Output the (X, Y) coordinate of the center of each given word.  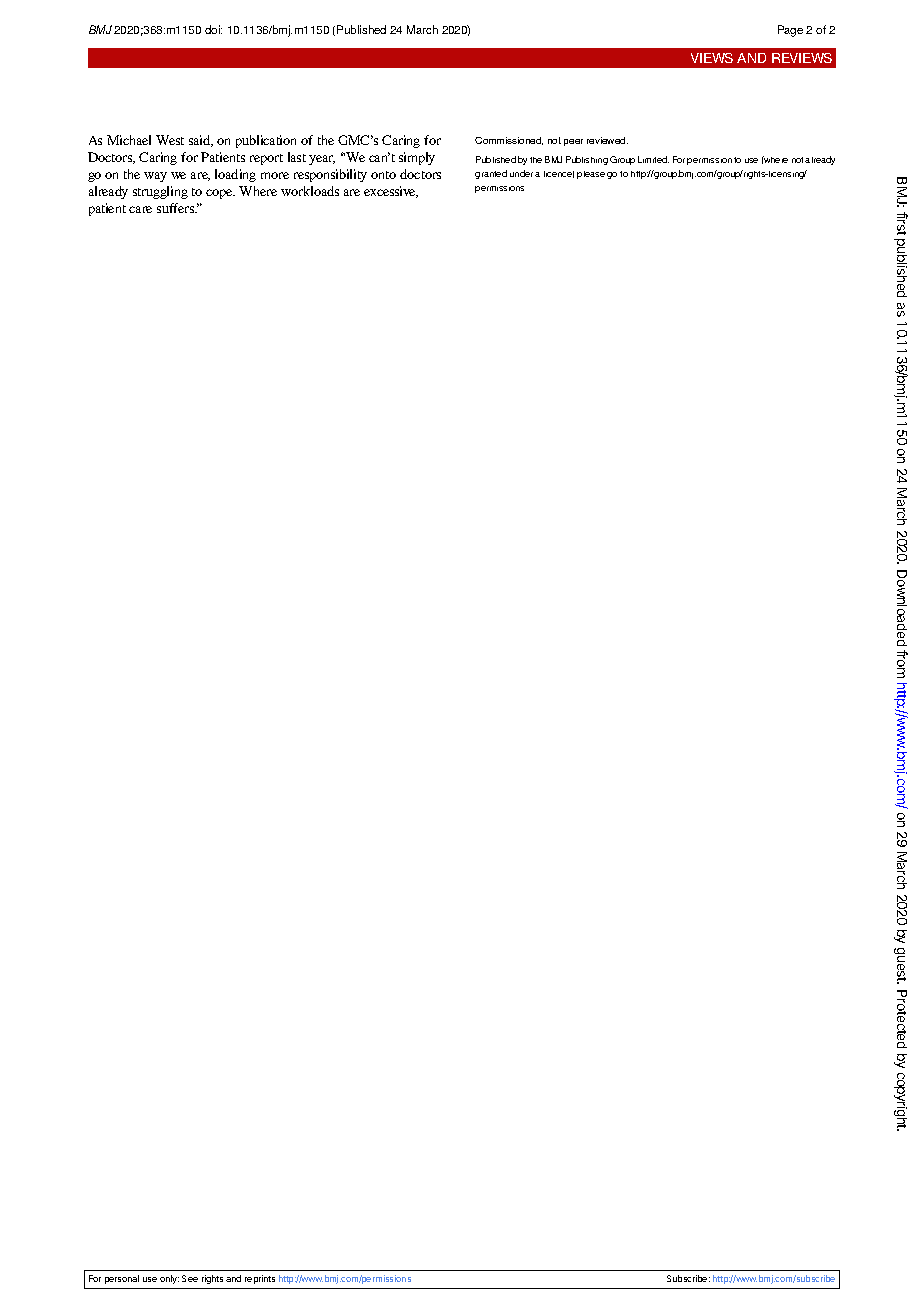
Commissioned (509, 141)
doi (213, 29)
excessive (391, 192)
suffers (177, 208)
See (190, 1278)
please (591, 175)
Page (790, 31)
